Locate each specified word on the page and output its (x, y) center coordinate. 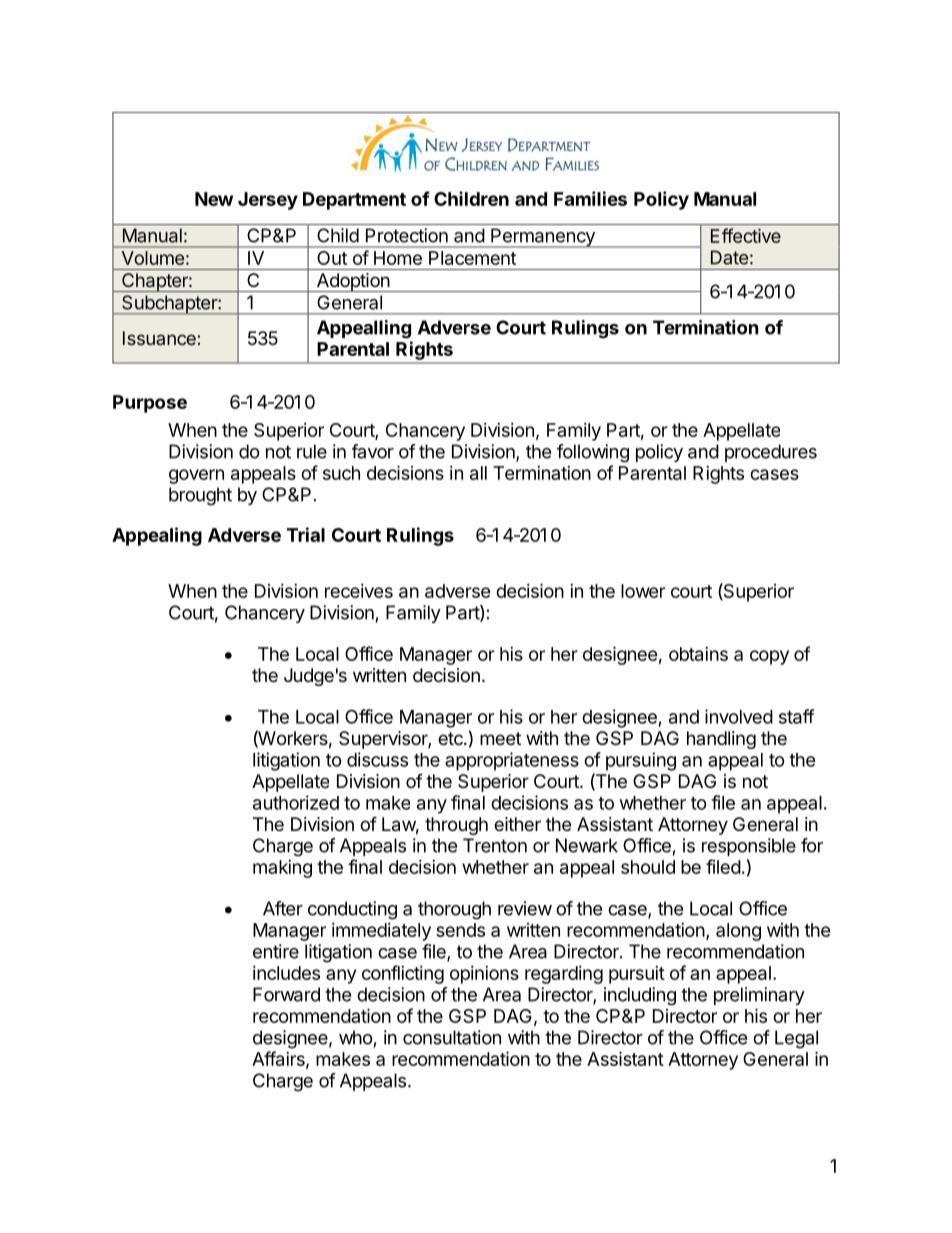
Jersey (268, 201)
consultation (452, 1037)
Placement (472, 258)
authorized (296, 802)
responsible (749, 847)
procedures (771, 453)
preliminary (759, 996)
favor (373, 451)
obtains (698, 654)
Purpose (150, 404)
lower (643, 591)
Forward (286, 994)
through (456, 826)
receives (359, 591)
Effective (746, 235)
